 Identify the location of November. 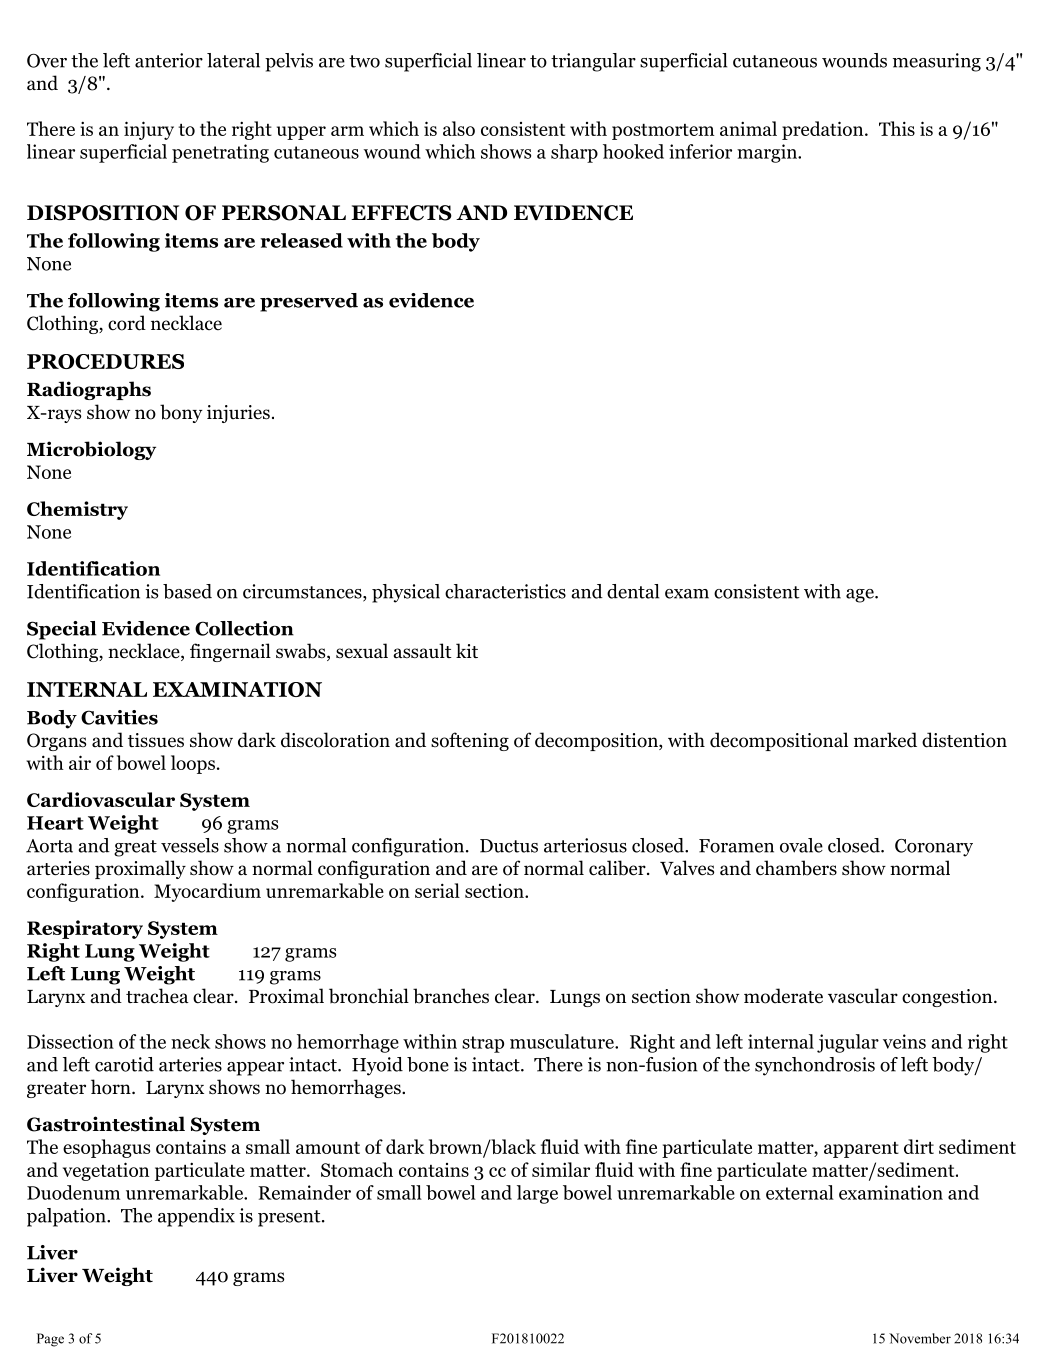
(920, 1338).
